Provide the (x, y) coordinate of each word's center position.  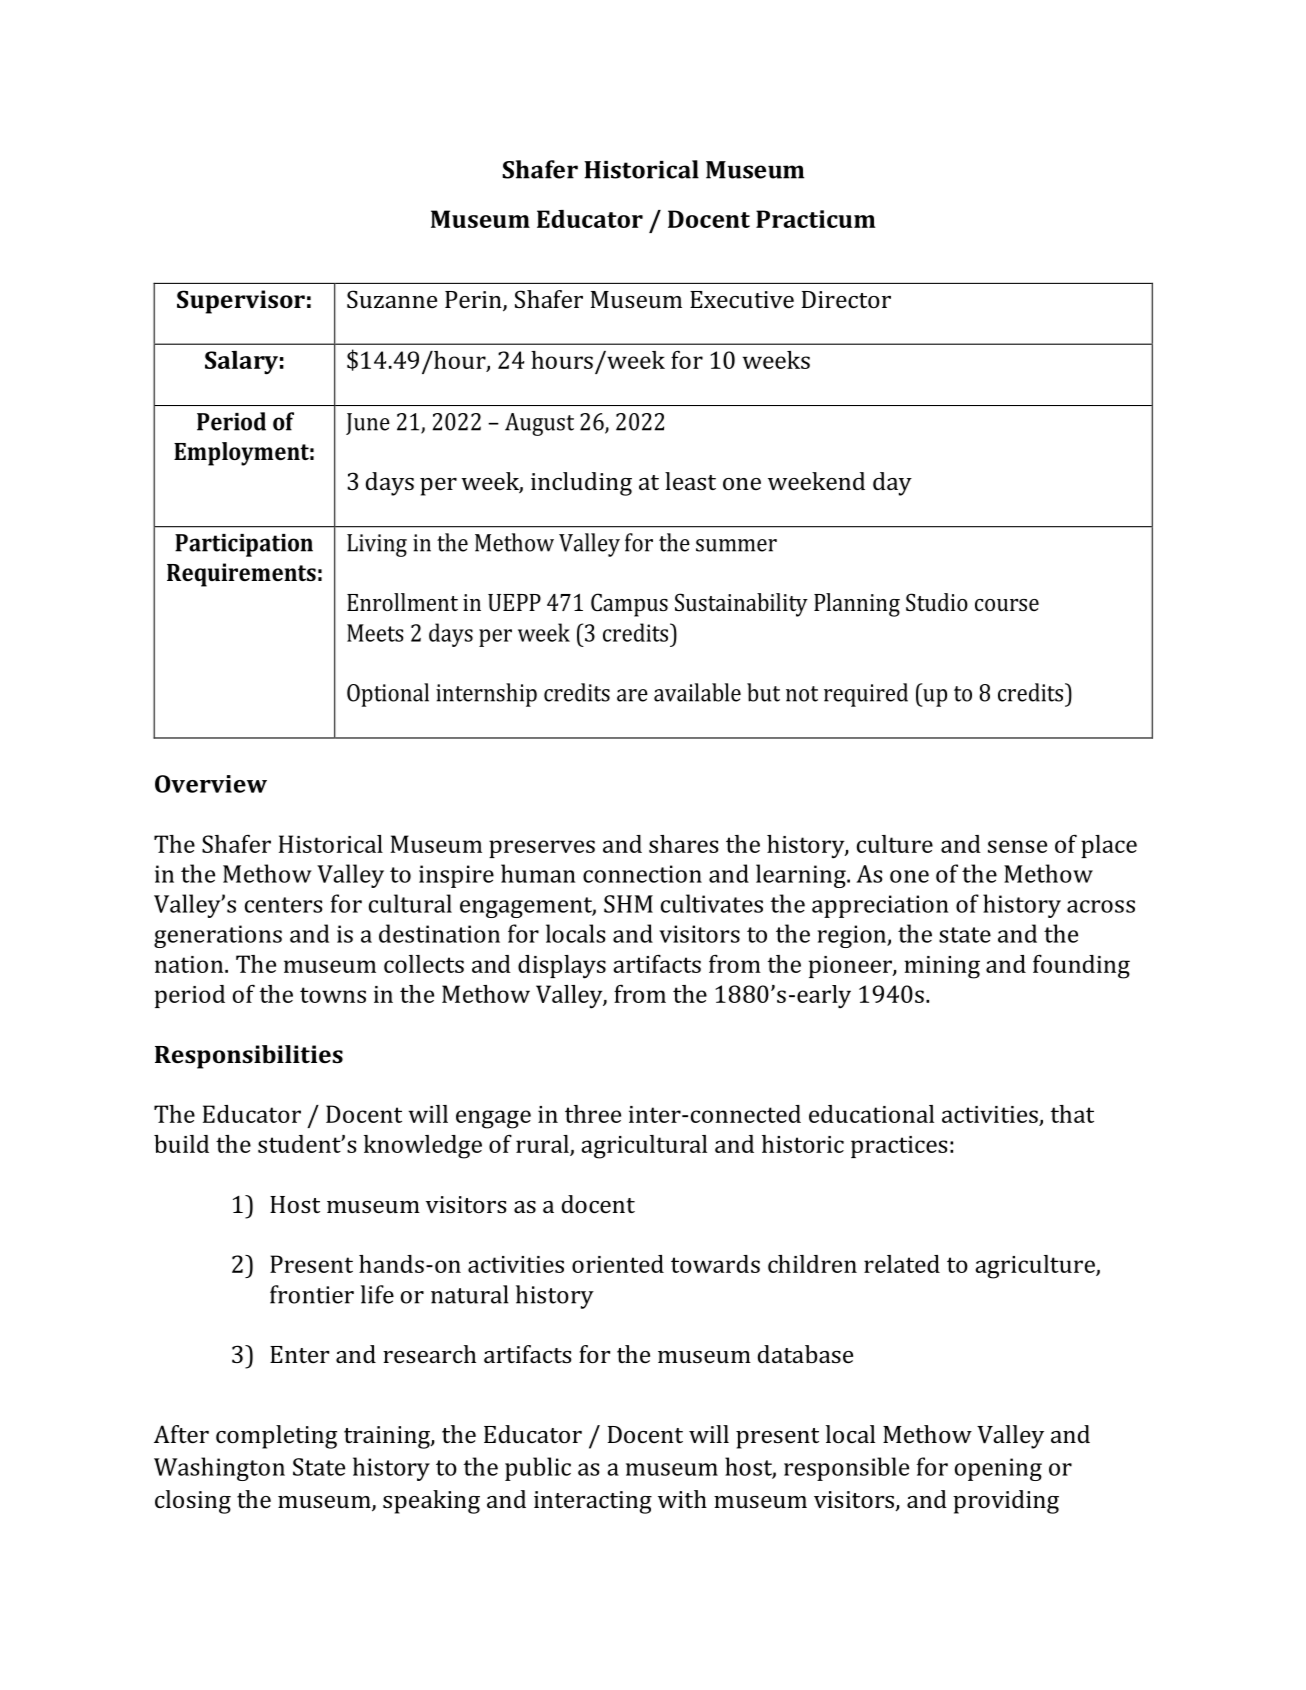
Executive (742, 299)
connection (642, 874)
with (682, 1499)
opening (998, 1469)
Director (846, 299)
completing (276, 1437)
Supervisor (241, 302)
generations (218, 936)
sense (1017, 846)
